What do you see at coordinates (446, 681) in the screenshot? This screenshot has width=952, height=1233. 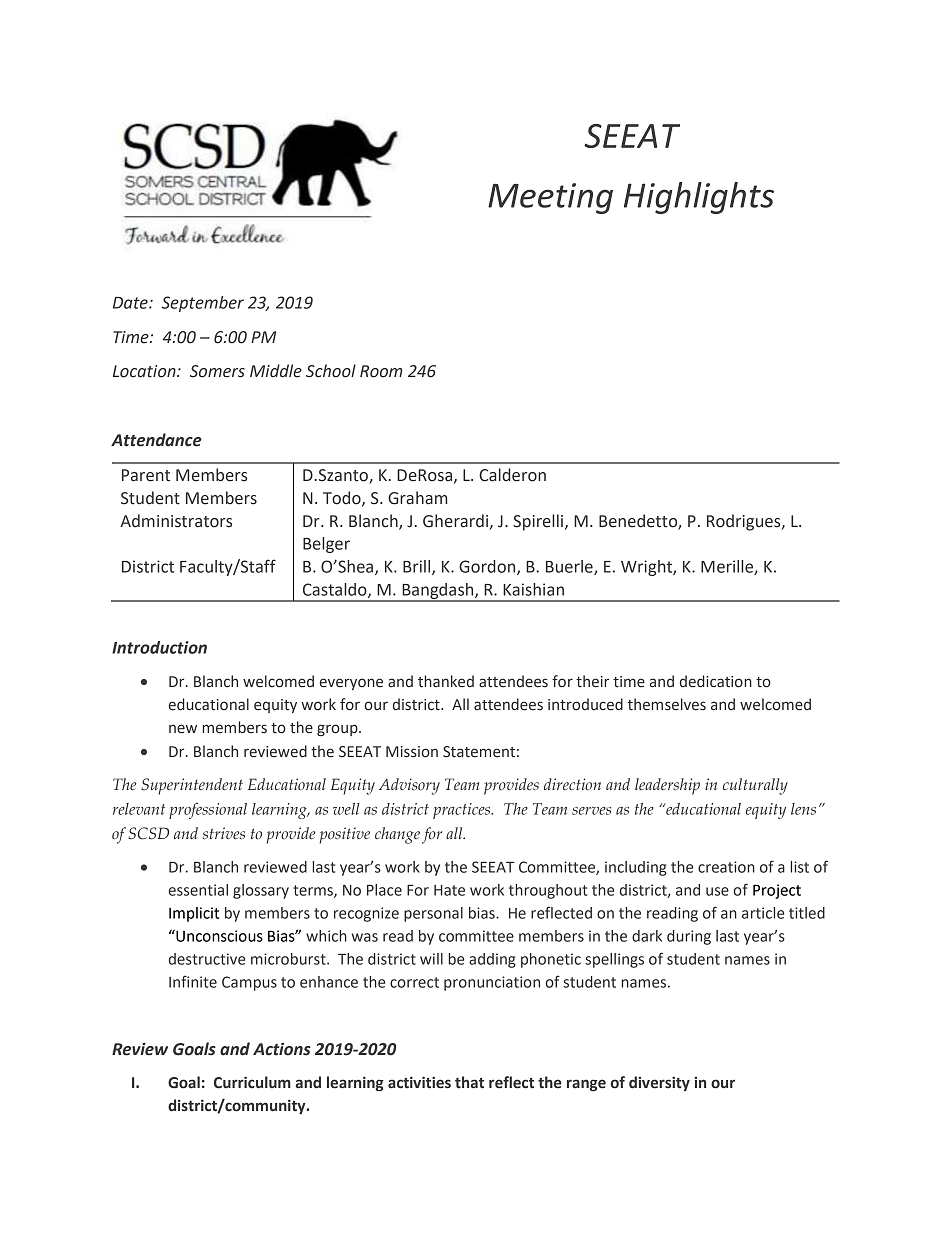 I see `thanked` at bounding box center [446, 681].
